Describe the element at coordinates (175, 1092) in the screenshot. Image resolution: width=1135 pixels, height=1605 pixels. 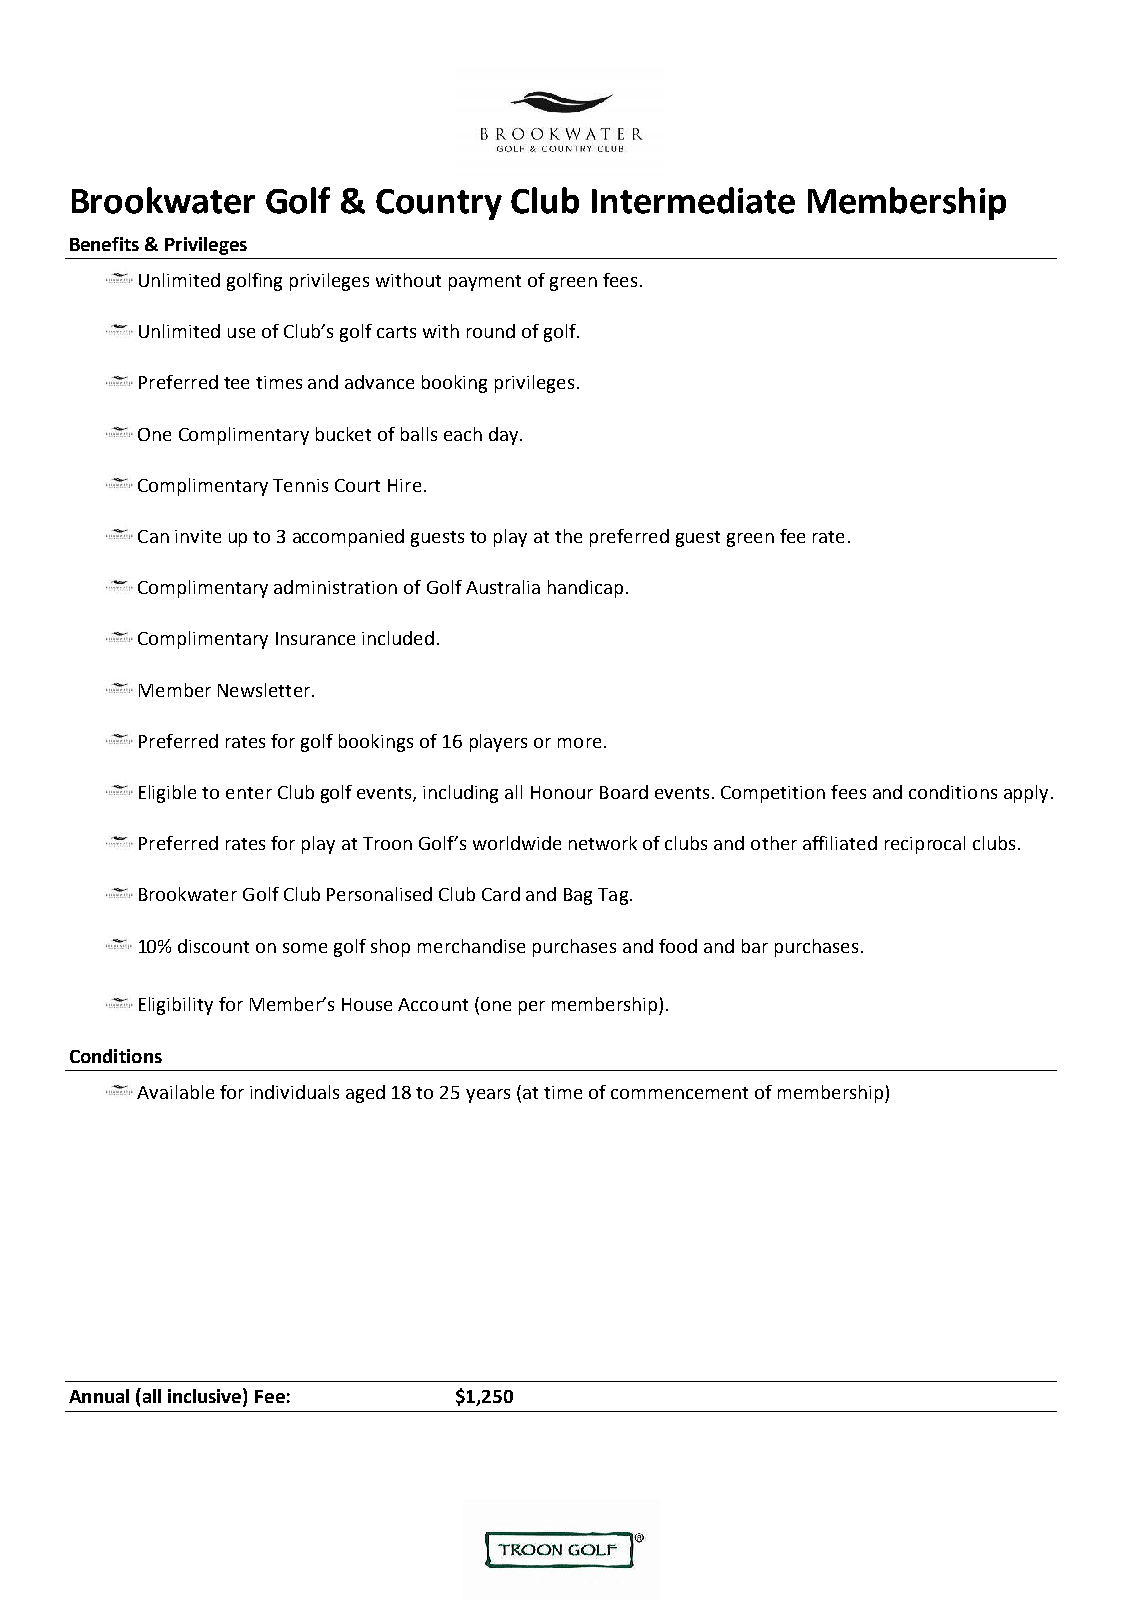
I see `Available` at that location.
